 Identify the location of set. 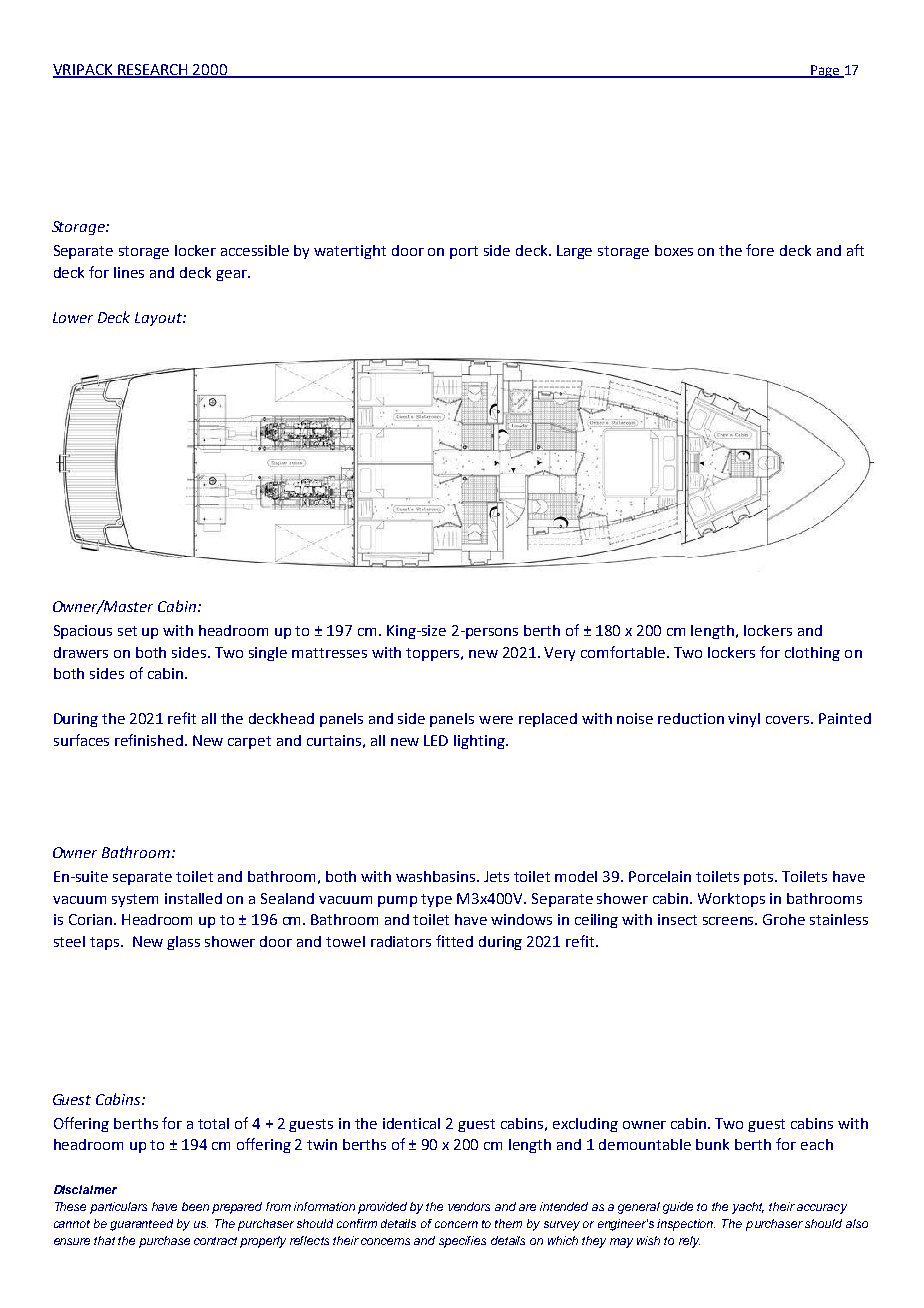
(127, 631).
